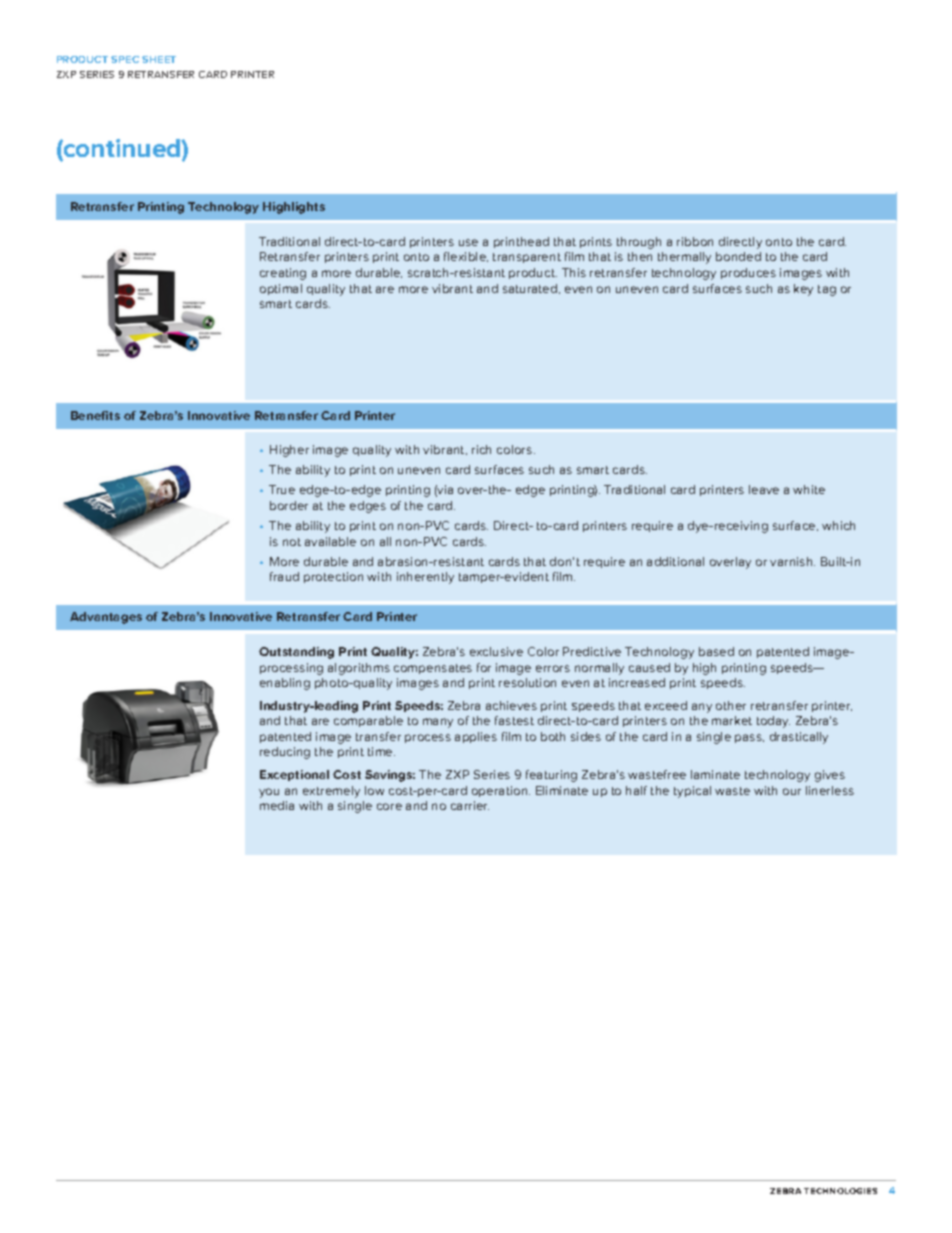  Describe the element at coordinates (803, 290) in the screenshot. I see `key` at that location.
